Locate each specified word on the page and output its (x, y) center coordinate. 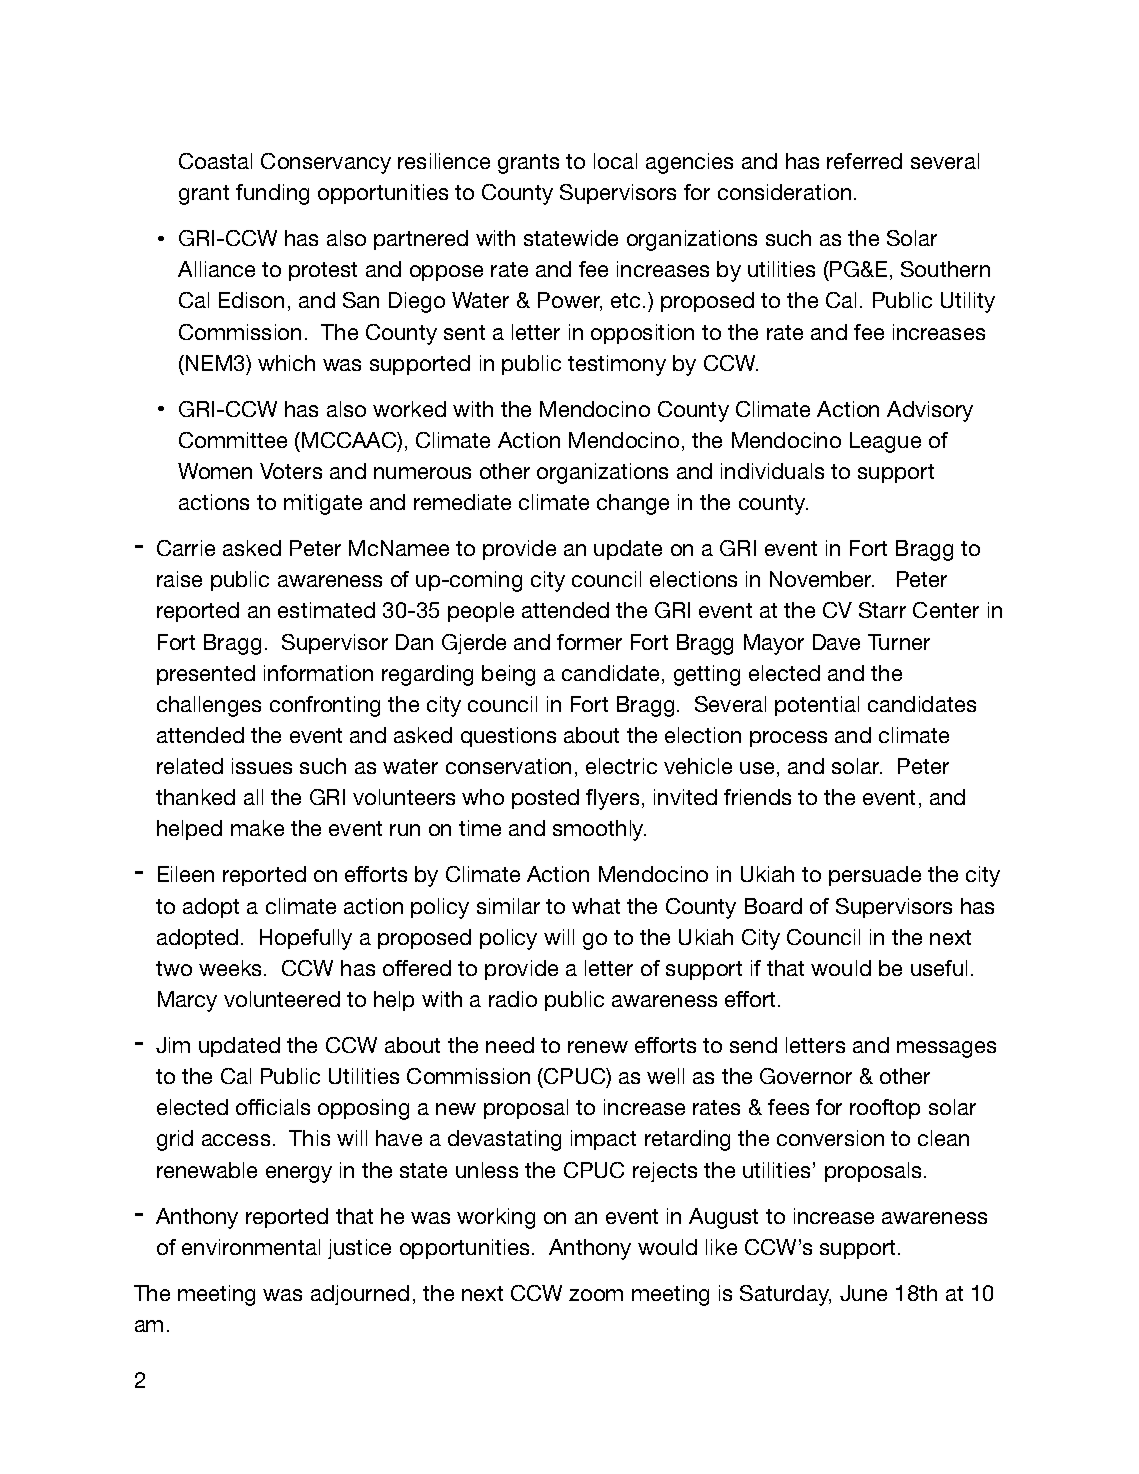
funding (272, 194)
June (863, 1293)
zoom (596, 1295)
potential (817, 706)
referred (864, 161)
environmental (251, 1247)
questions (508, 737)
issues (262, 766)
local (615, 161)
